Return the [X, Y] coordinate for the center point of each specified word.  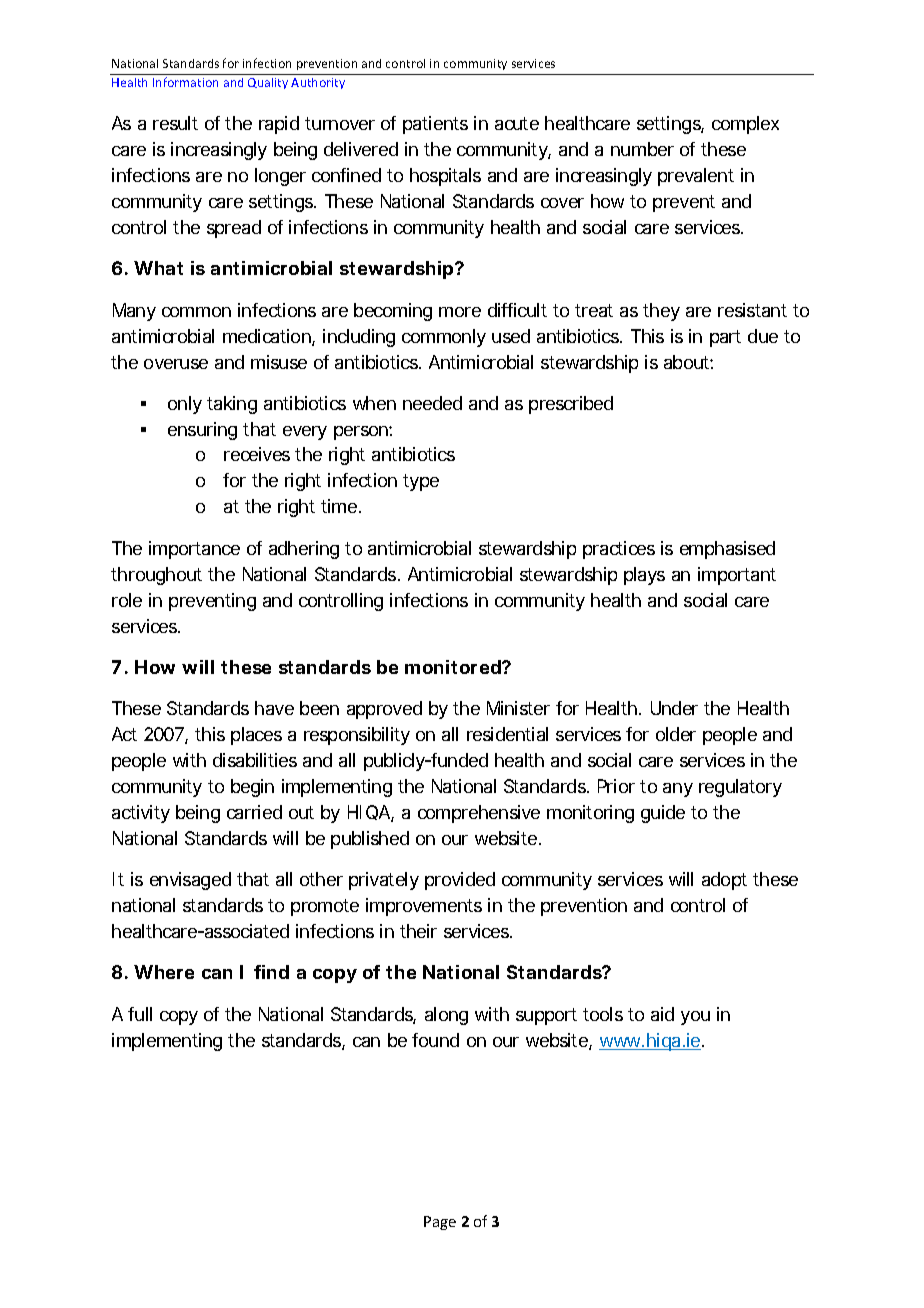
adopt [724, 881]
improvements [424, 907]
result [175, 123]
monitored [453, 667]
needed [432, 403]
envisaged [190, 881]
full [140, 1014]
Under [674, 708]
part [725, 338]
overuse [176, 364]
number [642, 149]
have [274, 708]
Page [440, 1223]
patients [435, 125]
